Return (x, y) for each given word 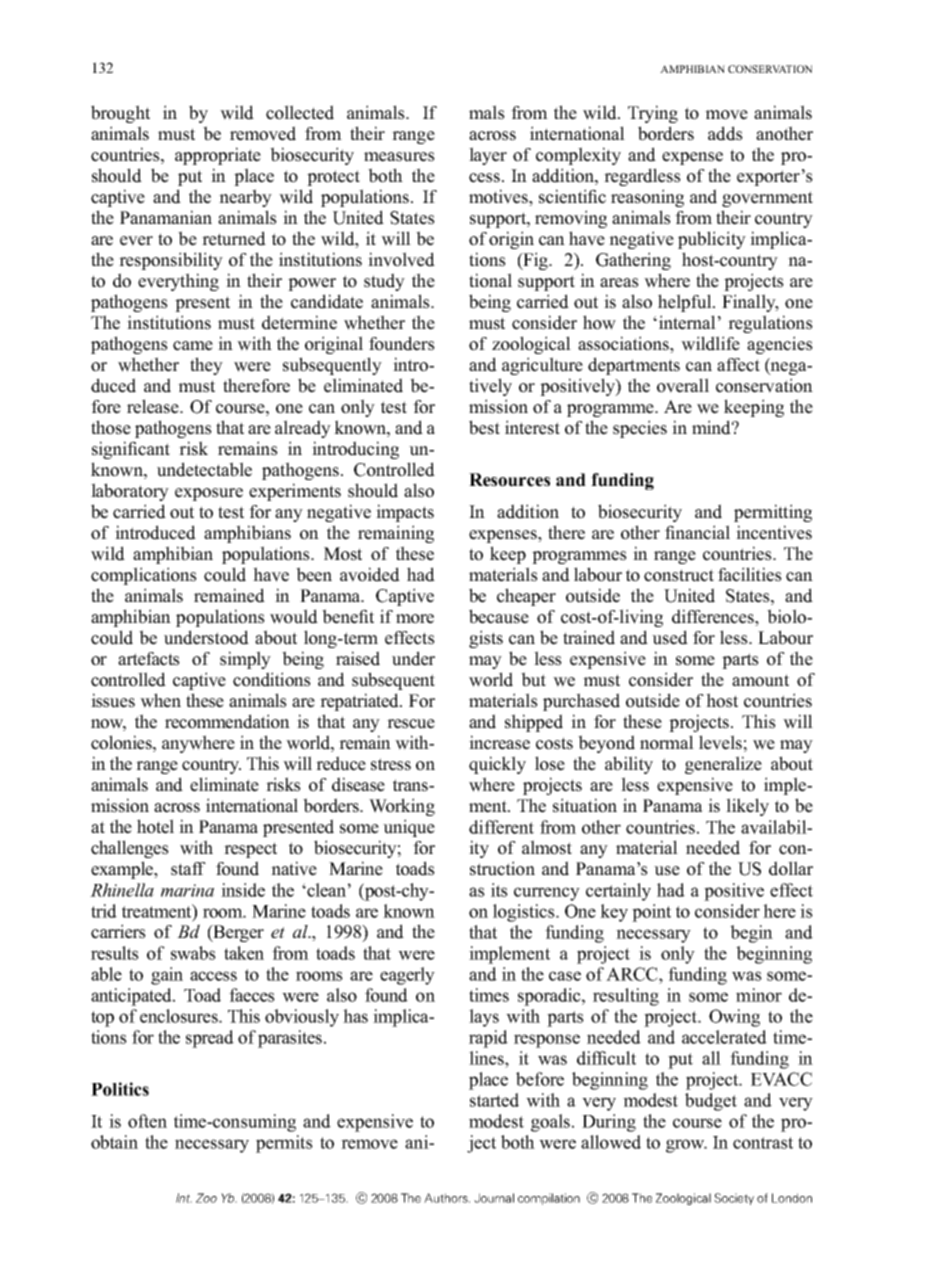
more (415, 619)
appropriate (218, 156)
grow (686, 1146)
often (147, 1121)
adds (725, 133)
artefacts (149, 659)
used (670, 637)
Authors (447, 1198)
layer (488, 156)
